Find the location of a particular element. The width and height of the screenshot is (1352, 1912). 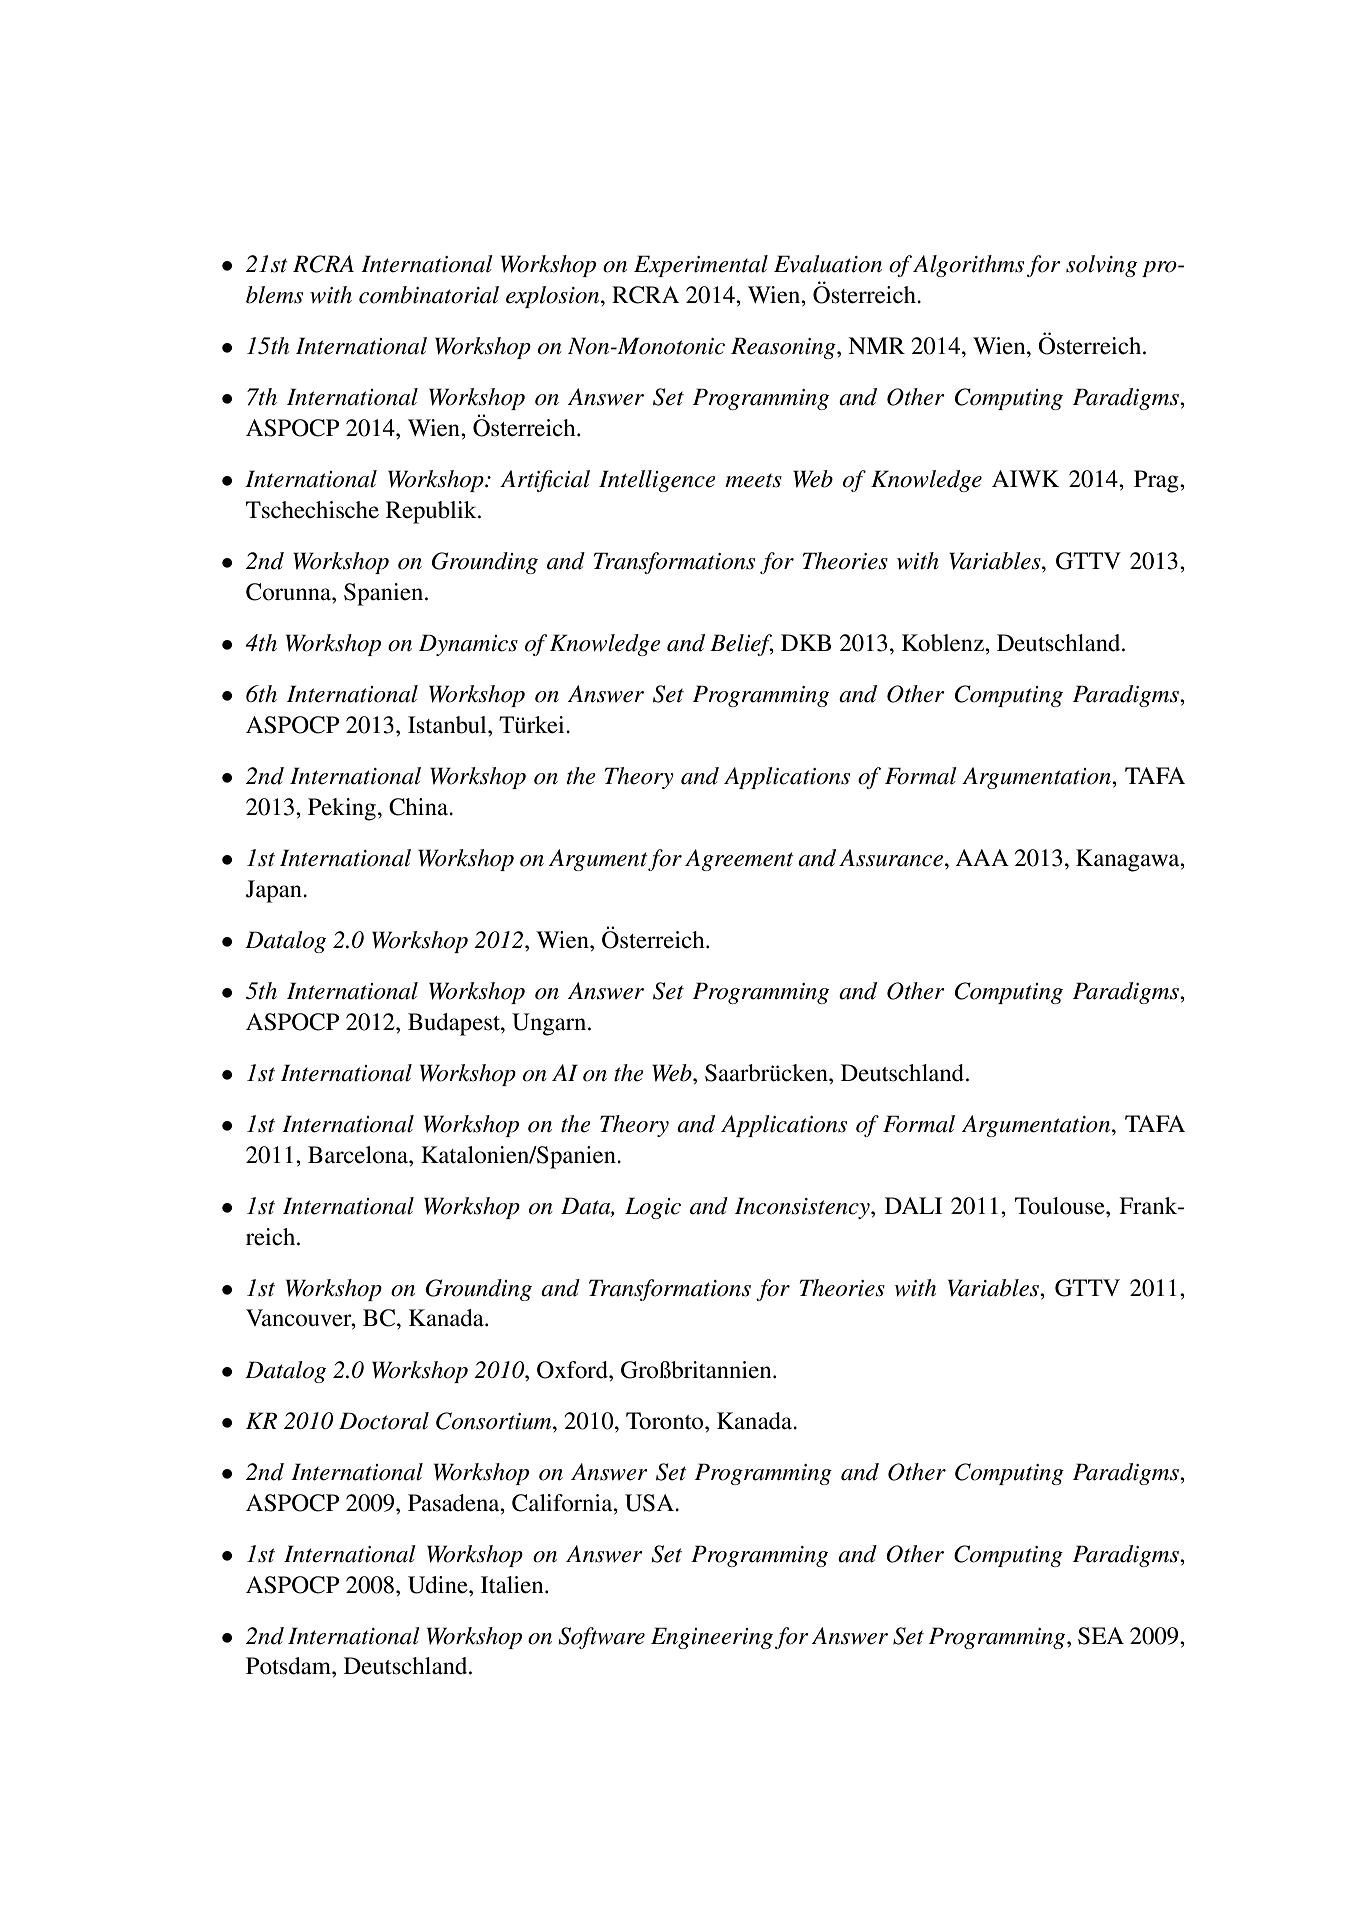

Engineering is located at coordinates (712, 1638).
